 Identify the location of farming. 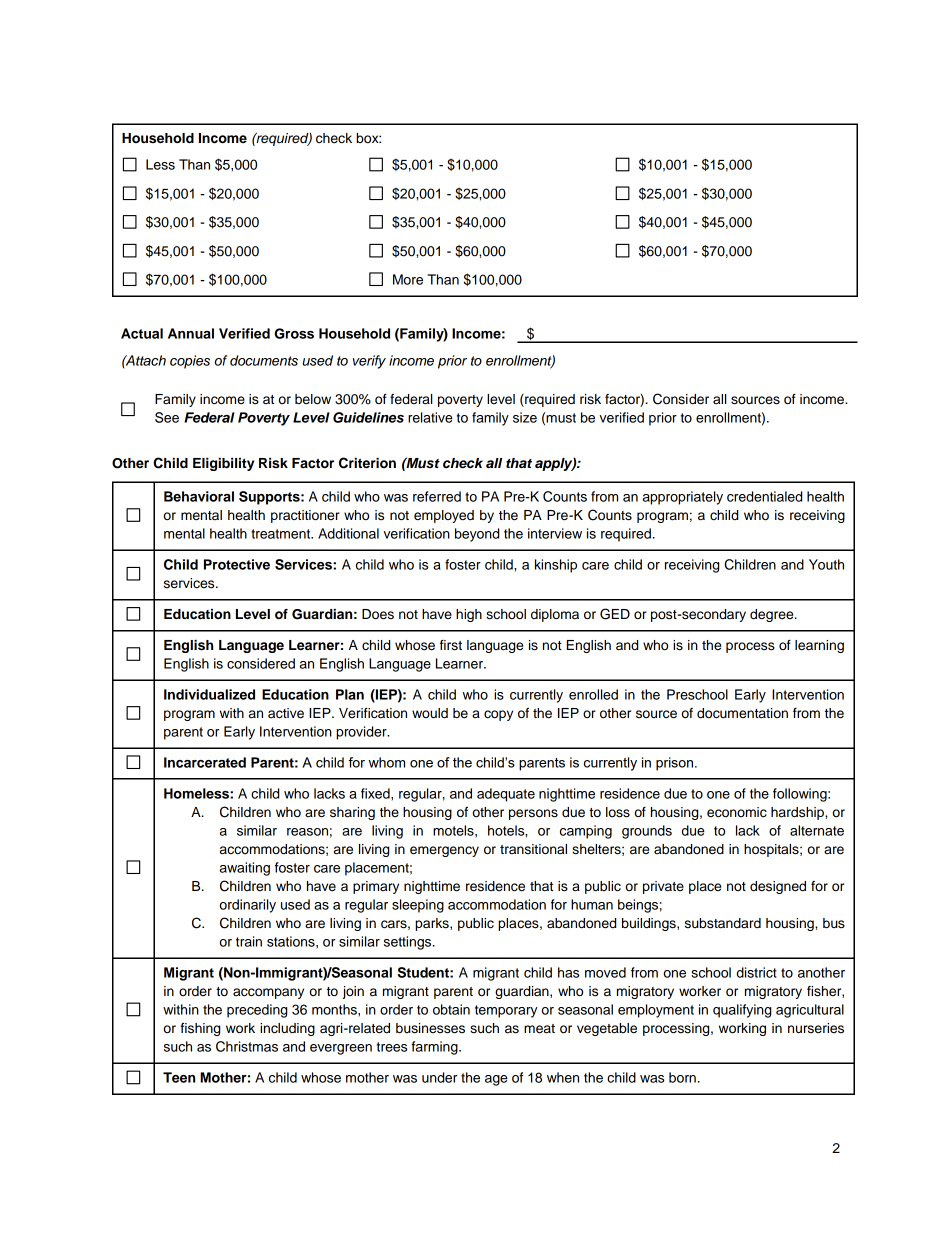
(435, 1048).
